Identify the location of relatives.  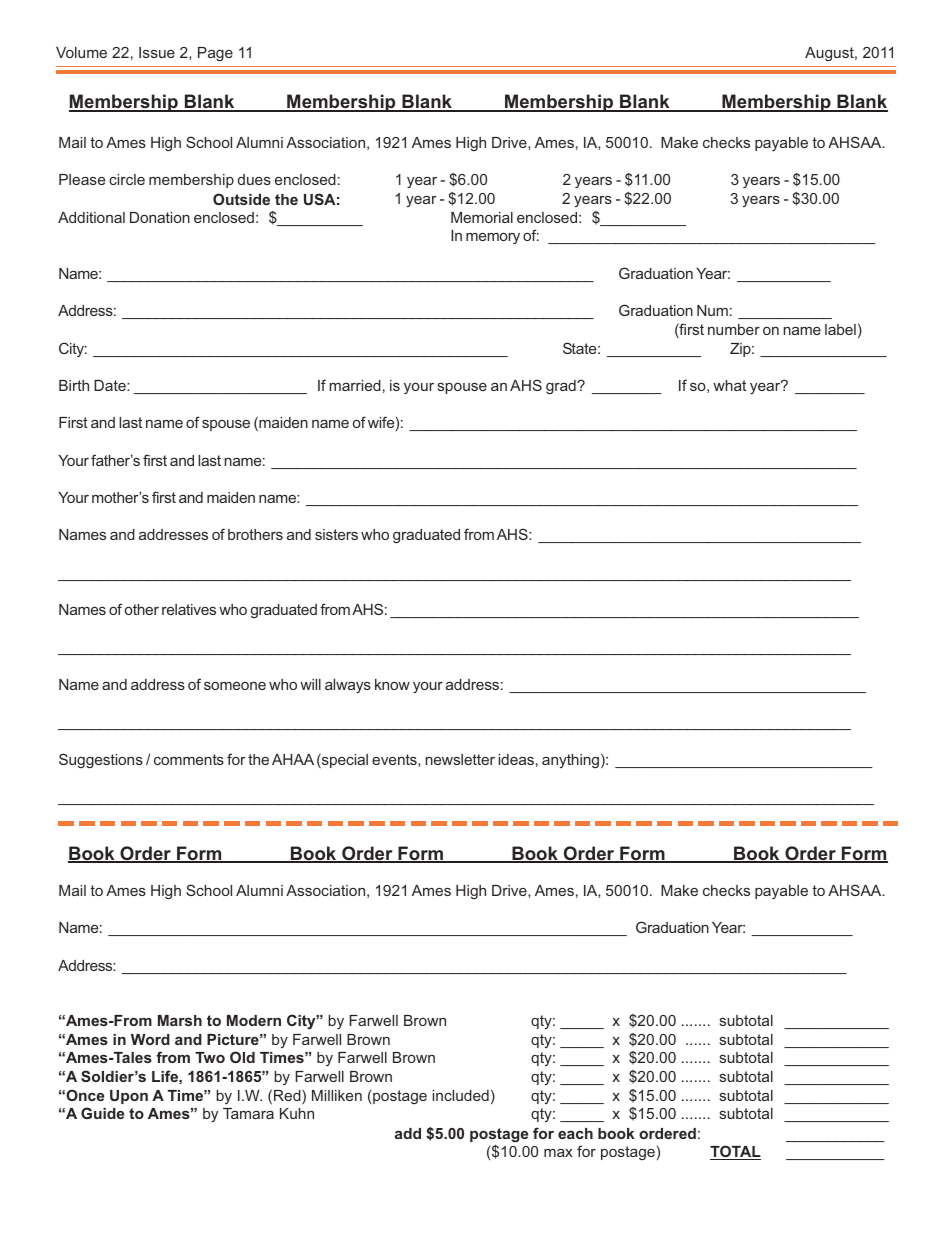
(189, 609).
